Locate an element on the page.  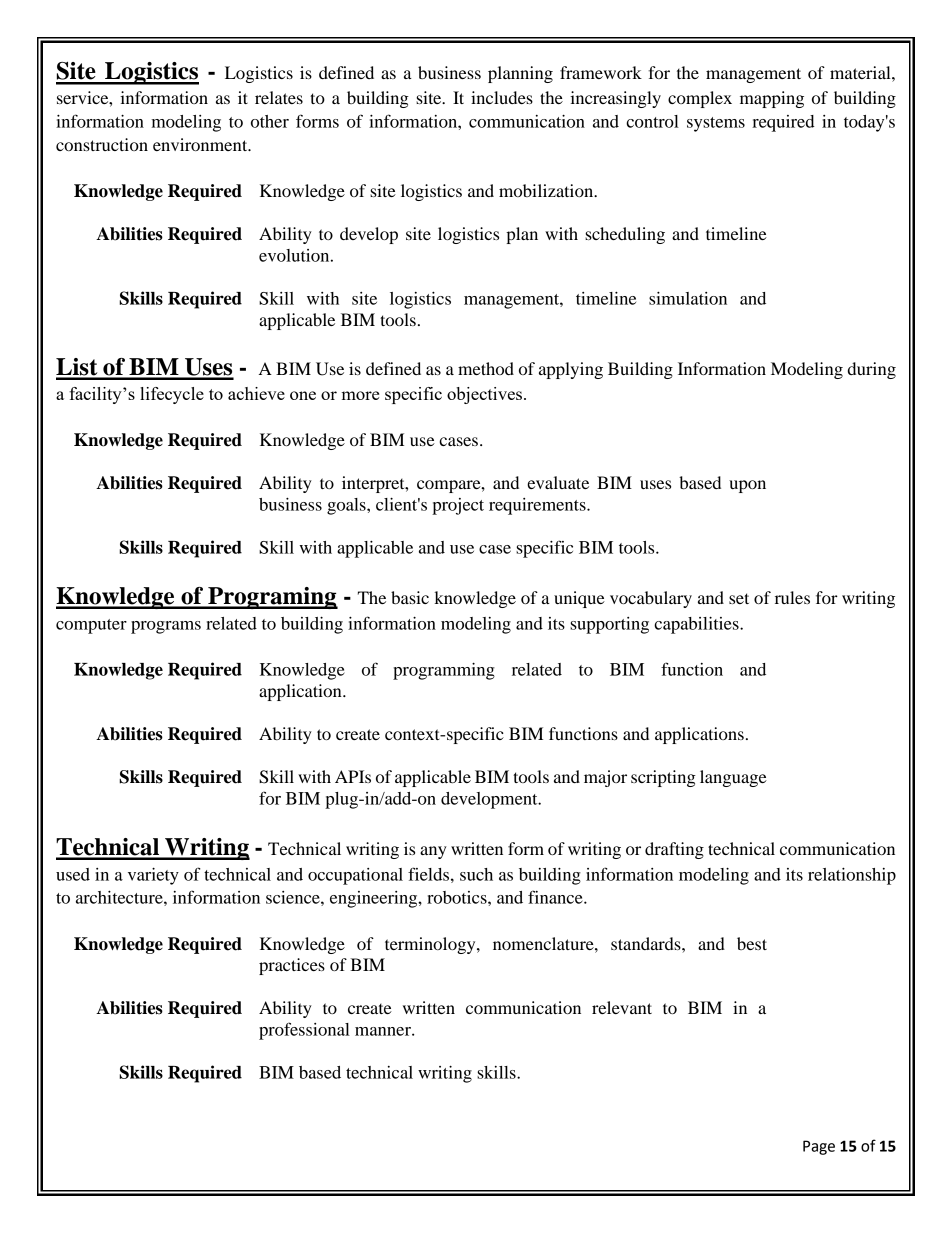
professional is located at coordinates (304, 1031).
